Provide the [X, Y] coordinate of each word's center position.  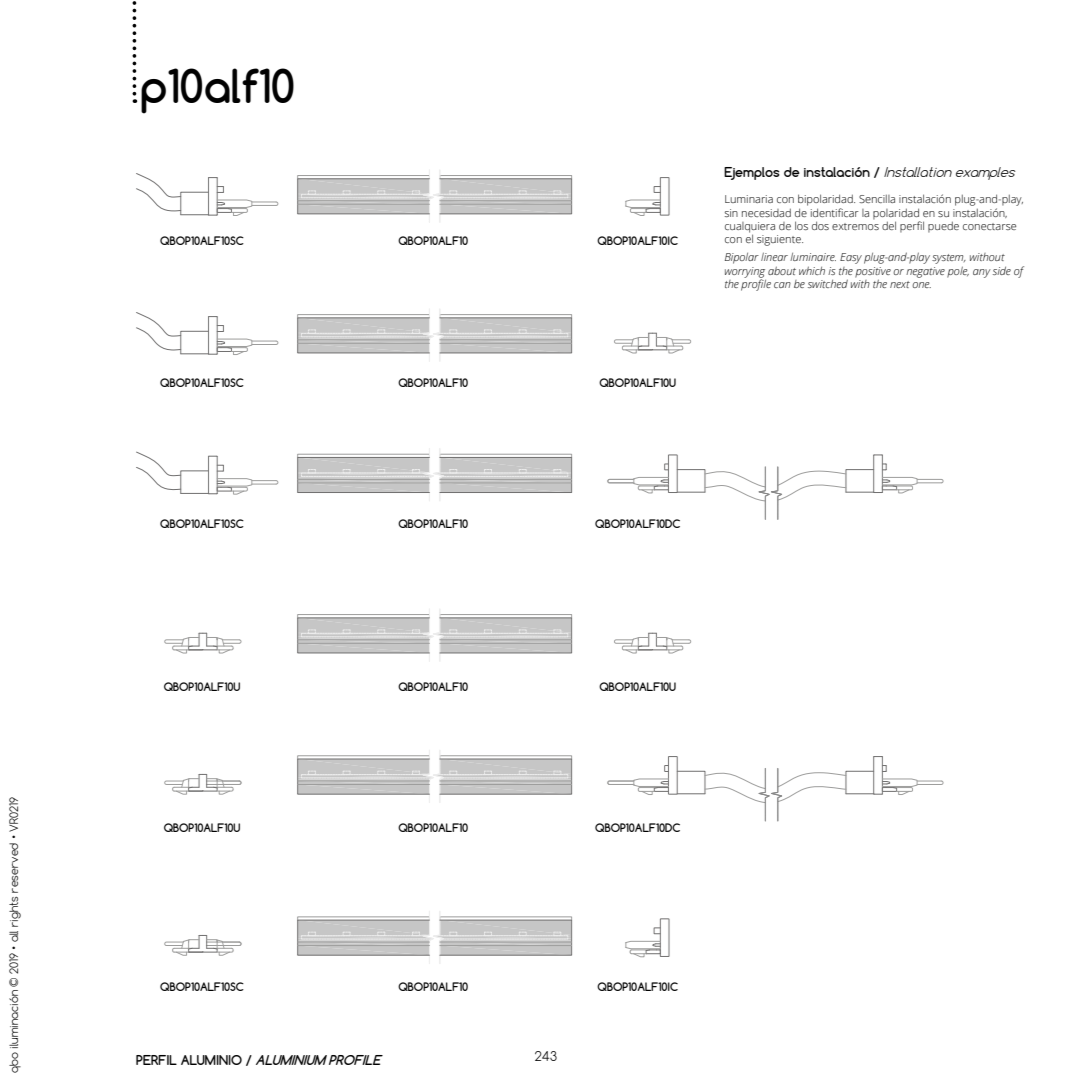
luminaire [813, 257]
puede [943, 227]
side [1002, 270]
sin [731, 213]
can [782, 285]
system [949, 259]
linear [774, 256]
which [812, 270]
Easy [851, 258]
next [900, 284]
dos [820, 225]
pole [958, 272]
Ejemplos [752, 173]
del [889, 225]
